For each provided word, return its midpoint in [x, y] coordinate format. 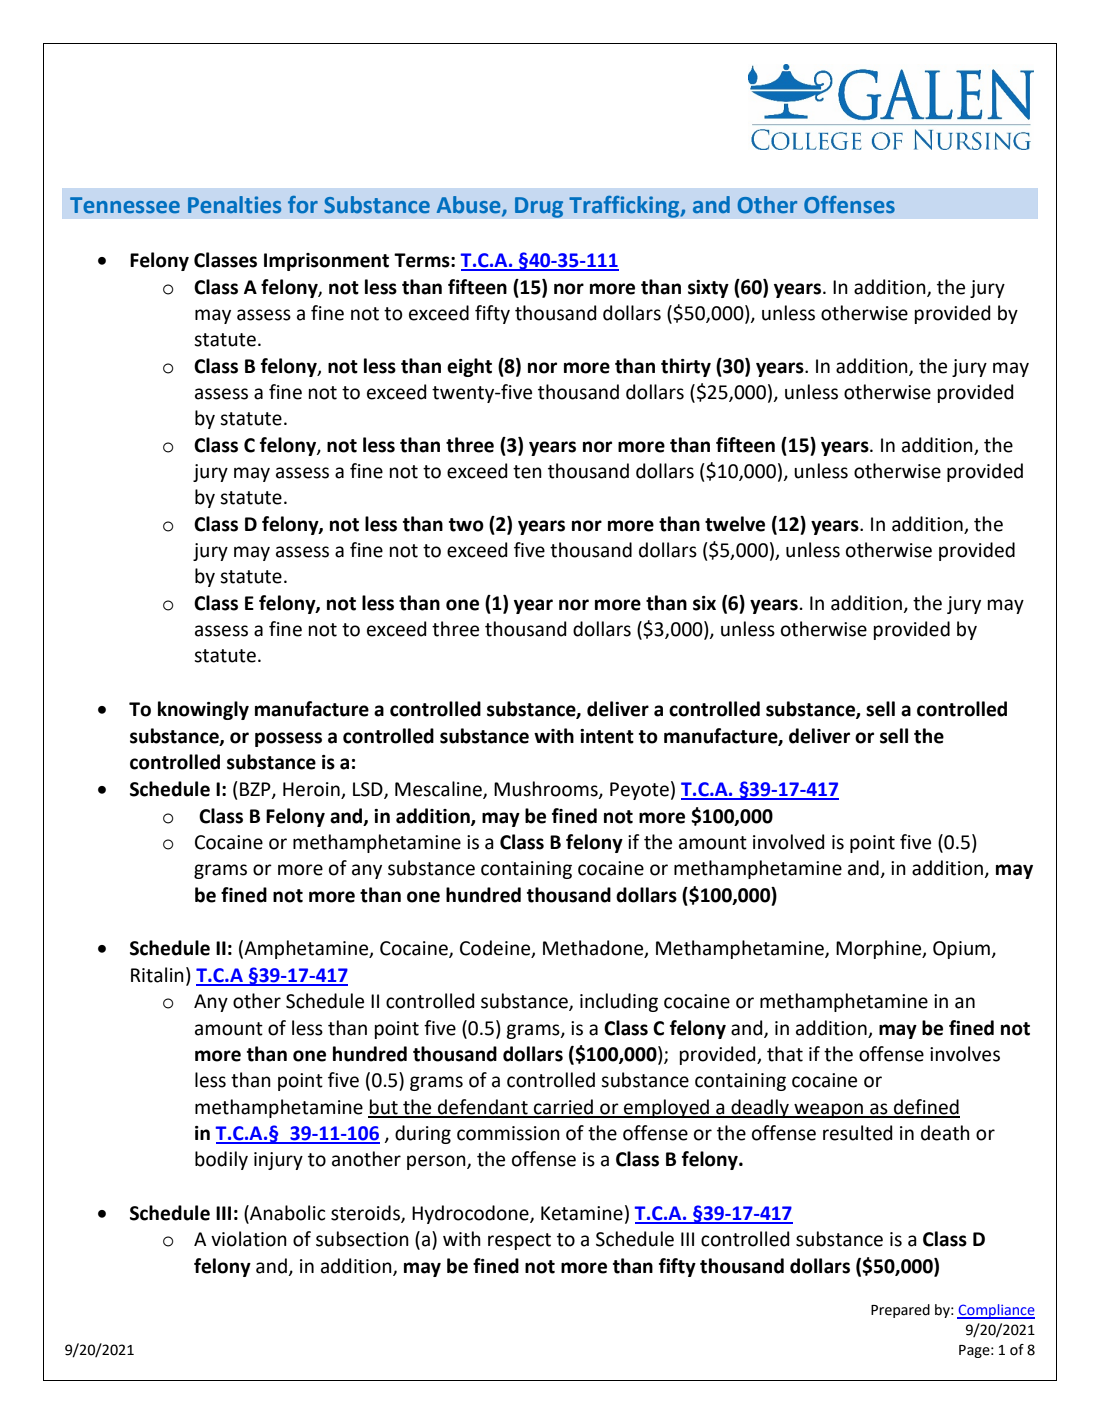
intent [607, 736]
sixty [708, 289]
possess [288, 739]
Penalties [234, 205]
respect [519, 1241]
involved [789, 842]
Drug [539, 207]
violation [249, 1239]
